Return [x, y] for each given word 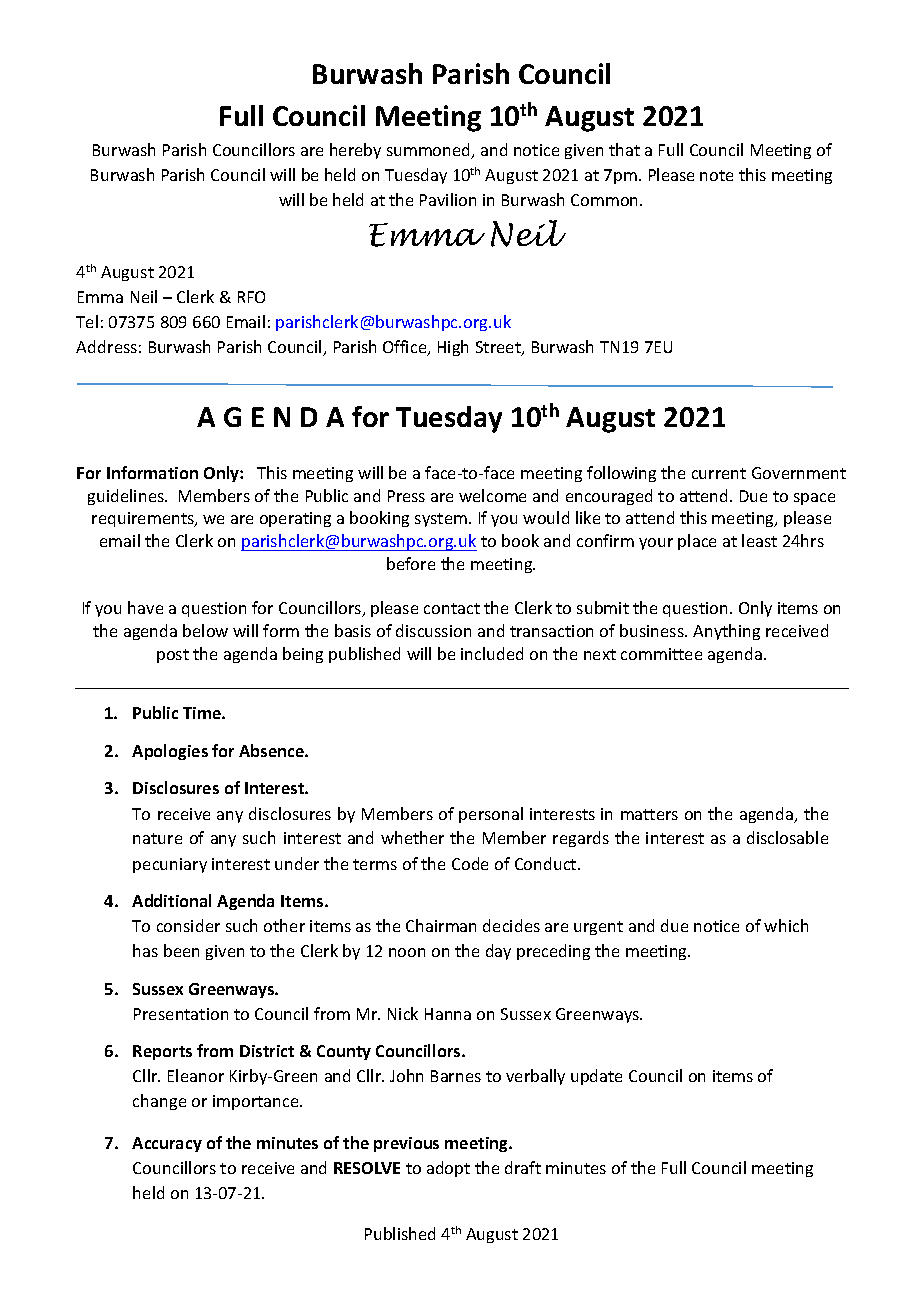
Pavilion [448, 199]
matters [649, 814]
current [719, 473]
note [716, 175]
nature [157, 838]
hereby [355, 151]
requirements [144, 519]
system [441, 520]
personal [491, 815]
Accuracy [167, 1144]
